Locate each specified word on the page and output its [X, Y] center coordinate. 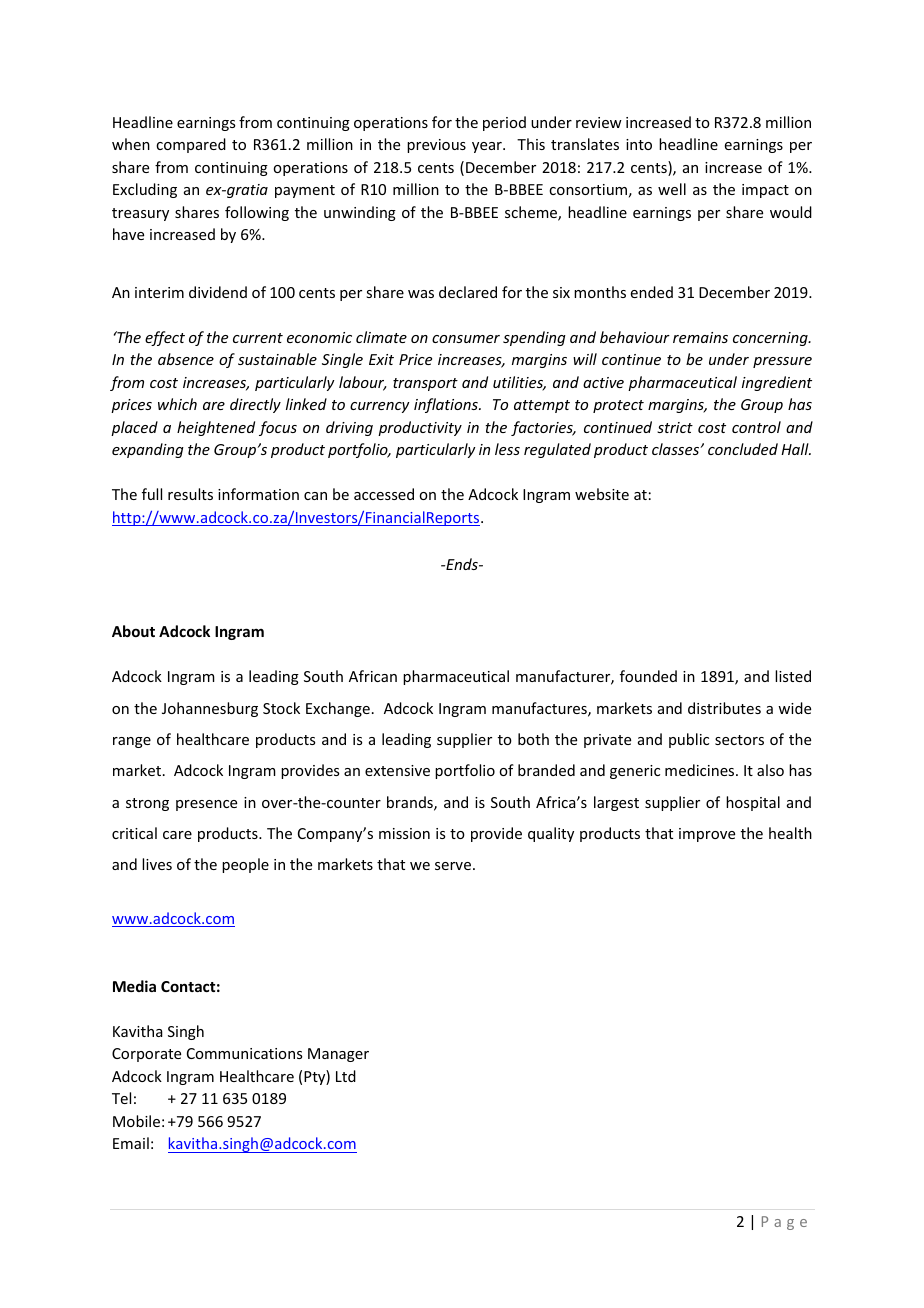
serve [453, 866]
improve [707, 835]
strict [675, 427]
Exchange [338, 709]
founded [648, 676]
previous [436, 146]
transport [425, 384]
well [672, 189]
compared [191, 145]
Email [131, 1143]
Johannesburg [210, 709]
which [177, 404]
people [245, 865]
